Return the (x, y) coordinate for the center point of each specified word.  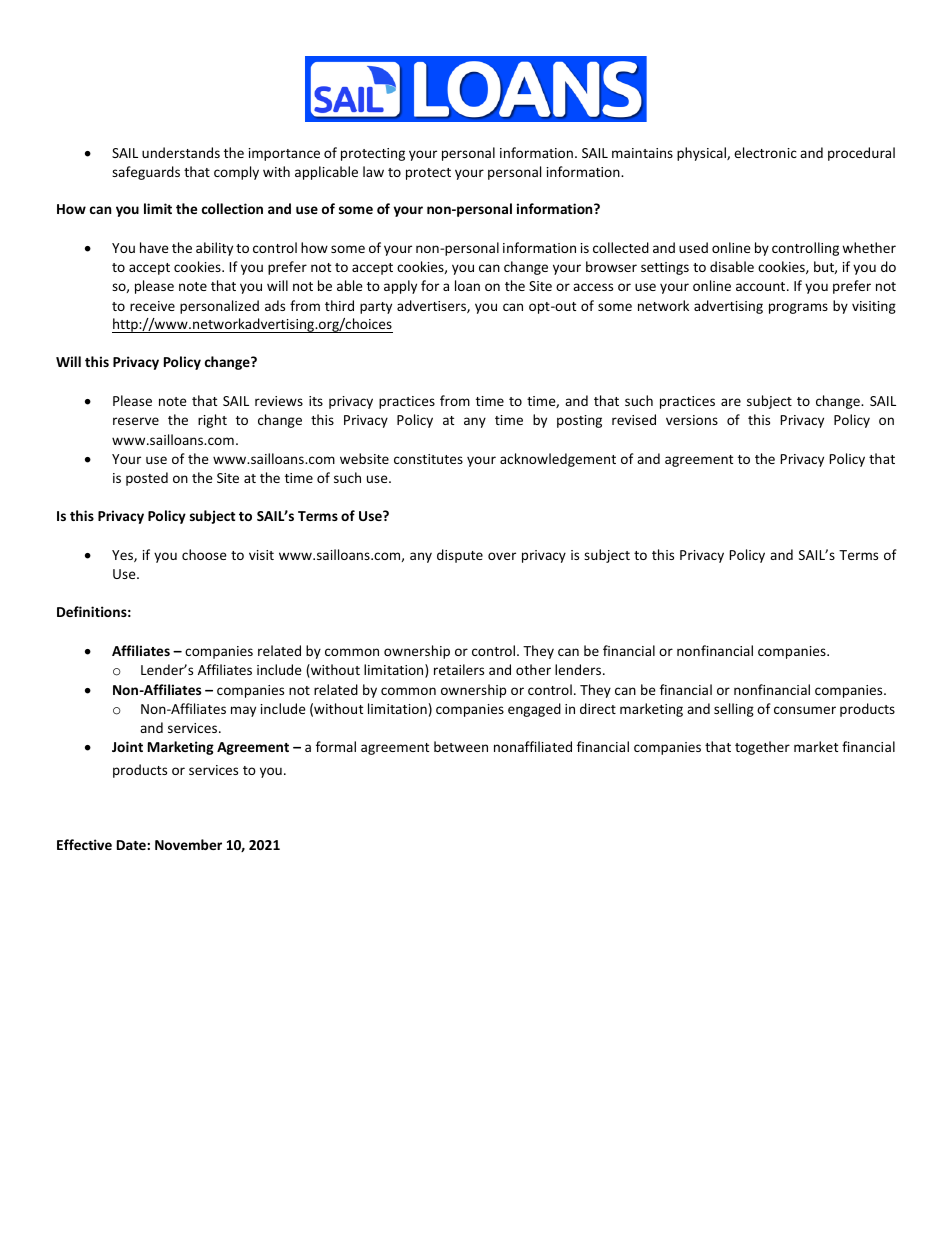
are (731, 402)
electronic (765, 152)
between (461, 746)
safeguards (146, 173)
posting (579, 421)
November (188, 844)
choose (204, 554)
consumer (805, 710)
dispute (460, 556)
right (212, 421)
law (373, 171)
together (762, 748)
